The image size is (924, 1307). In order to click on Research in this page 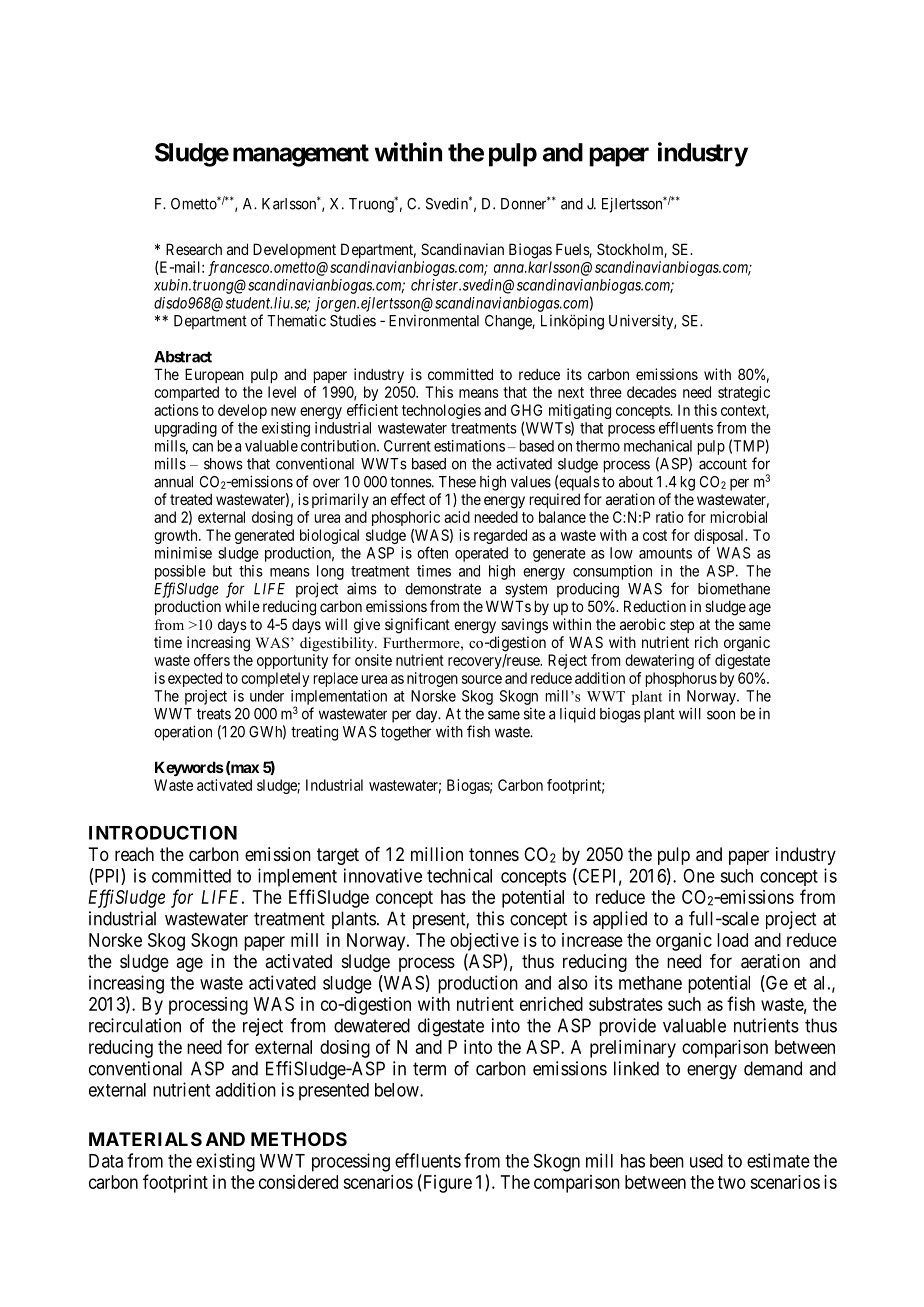, I will do `click(194, 249)`.
